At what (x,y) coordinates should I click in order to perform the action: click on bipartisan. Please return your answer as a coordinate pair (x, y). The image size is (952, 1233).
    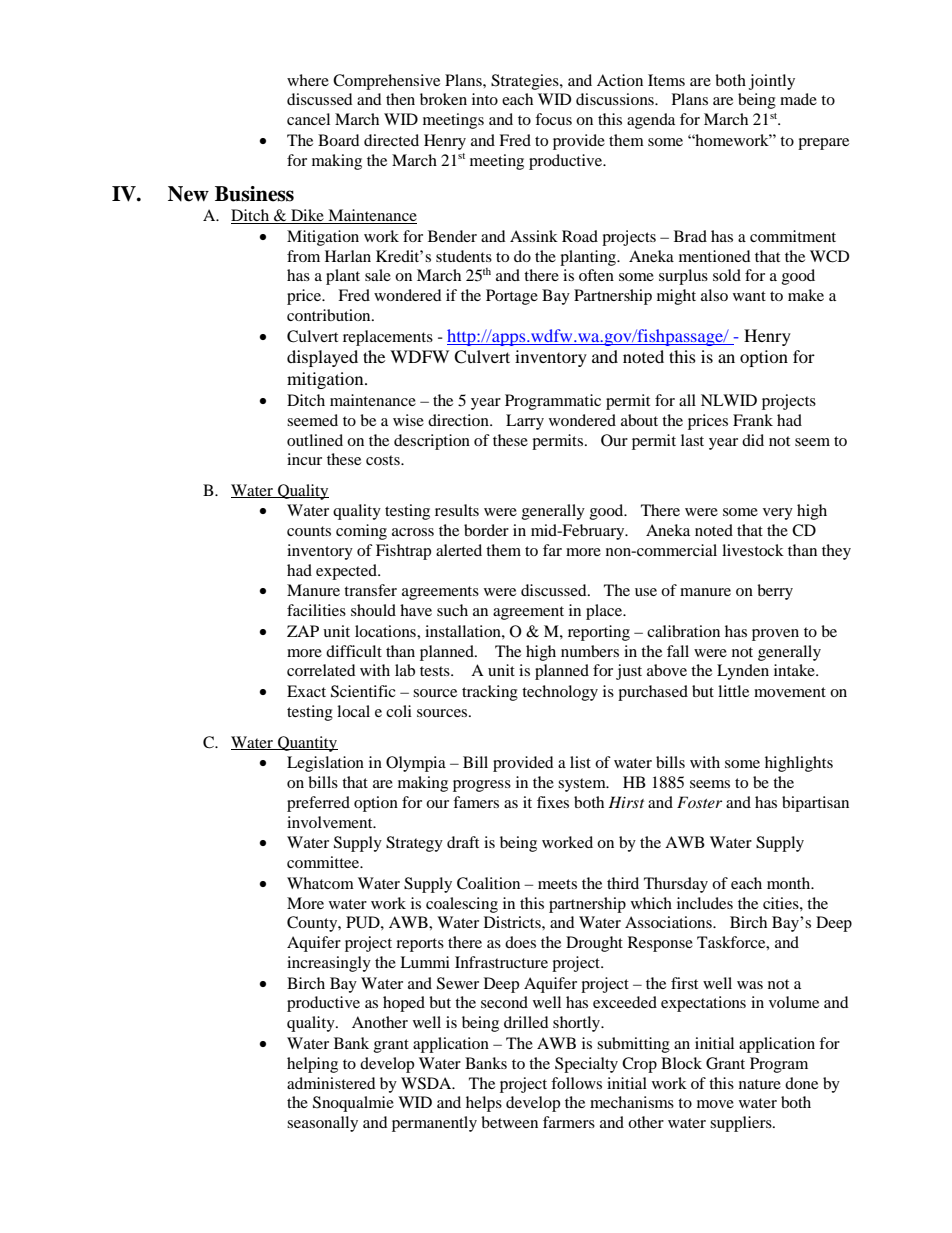
    Looking at the image, I should click on (815, 804).
